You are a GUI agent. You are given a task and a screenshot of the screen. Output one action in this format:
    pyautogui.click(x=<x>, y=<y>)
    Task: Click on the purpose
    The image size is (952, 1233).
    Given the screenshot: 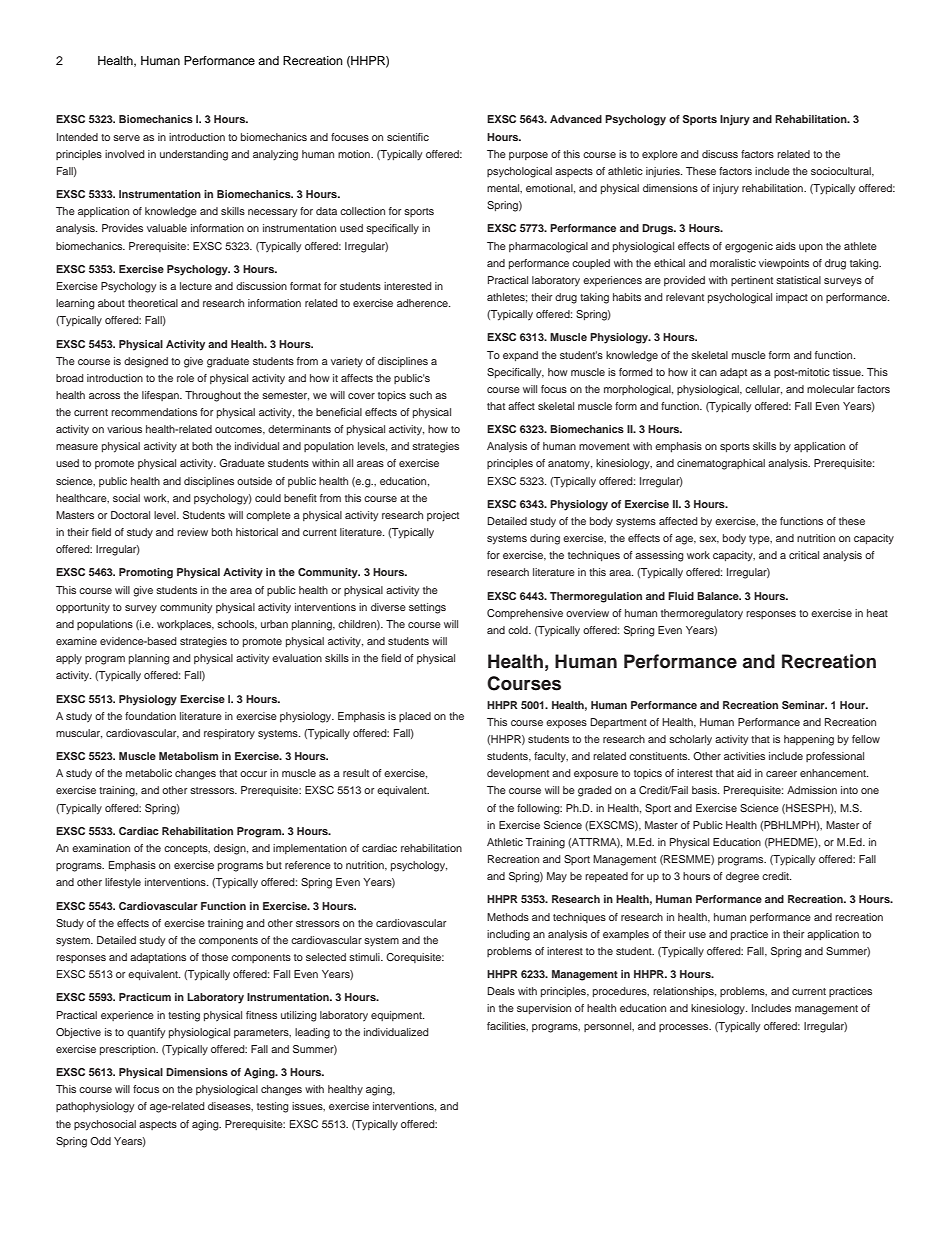 What is the action you would take?
    pyautogui.click(x=528, y=156)
